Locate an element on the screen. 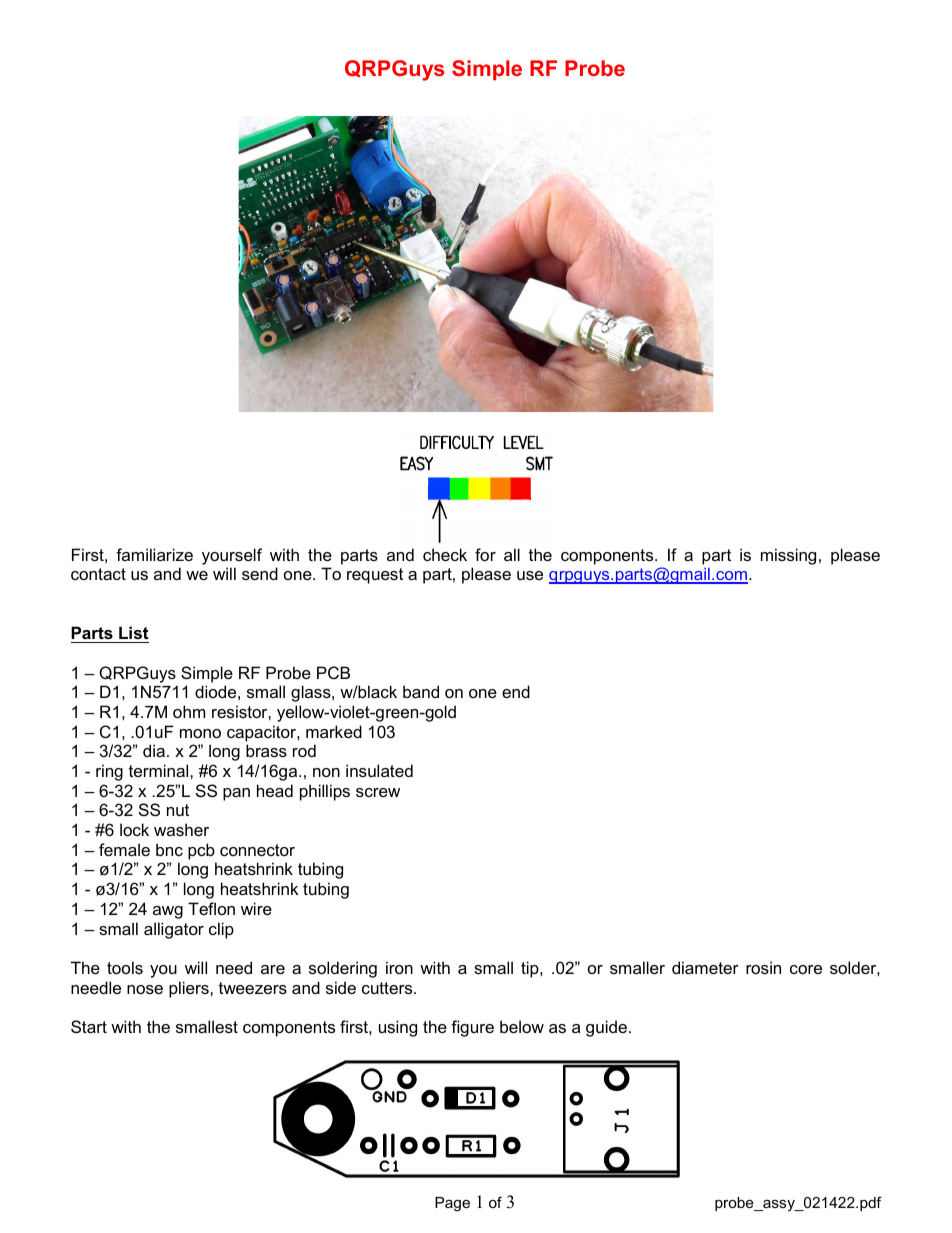  Page is located at coordinates (452, 1204).
